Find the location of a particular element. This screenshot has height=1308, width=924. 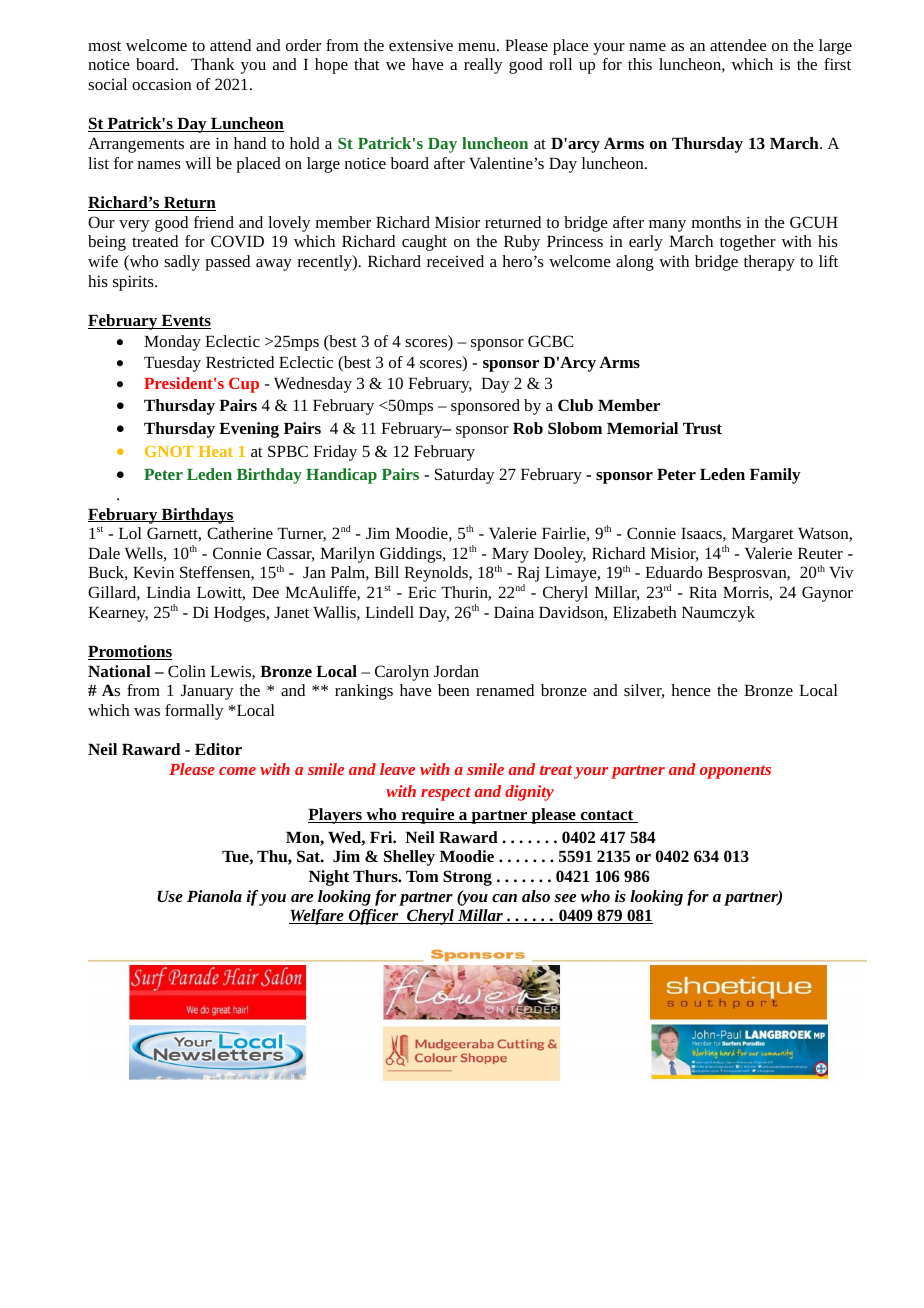

Heat is located at coordinates (216, 451).
